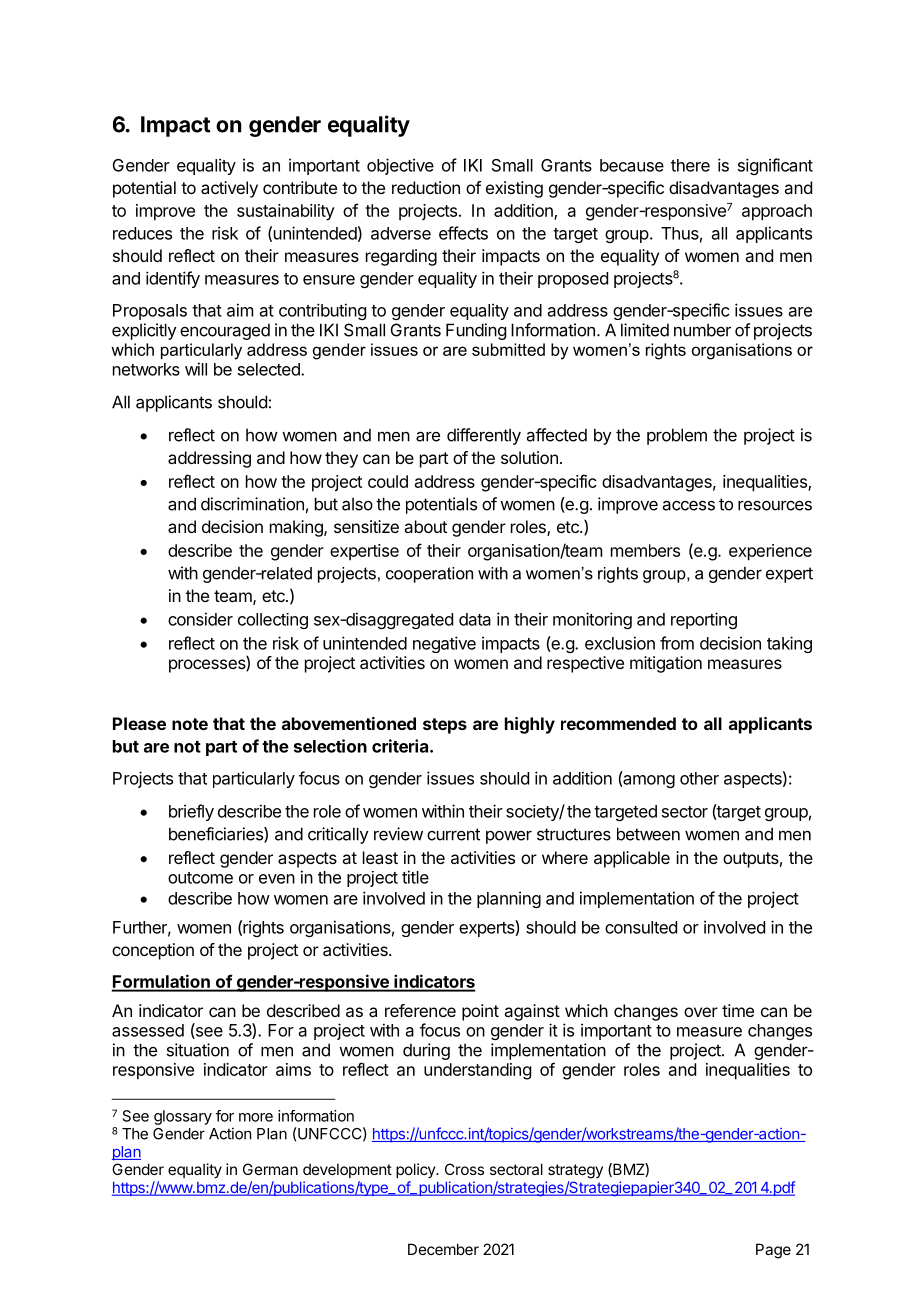 Image resolution: width=924 pixels, height=1308 pixels. Describe the element at coordinates (484, 436) in the screenshot. I see `differently` at that location.
